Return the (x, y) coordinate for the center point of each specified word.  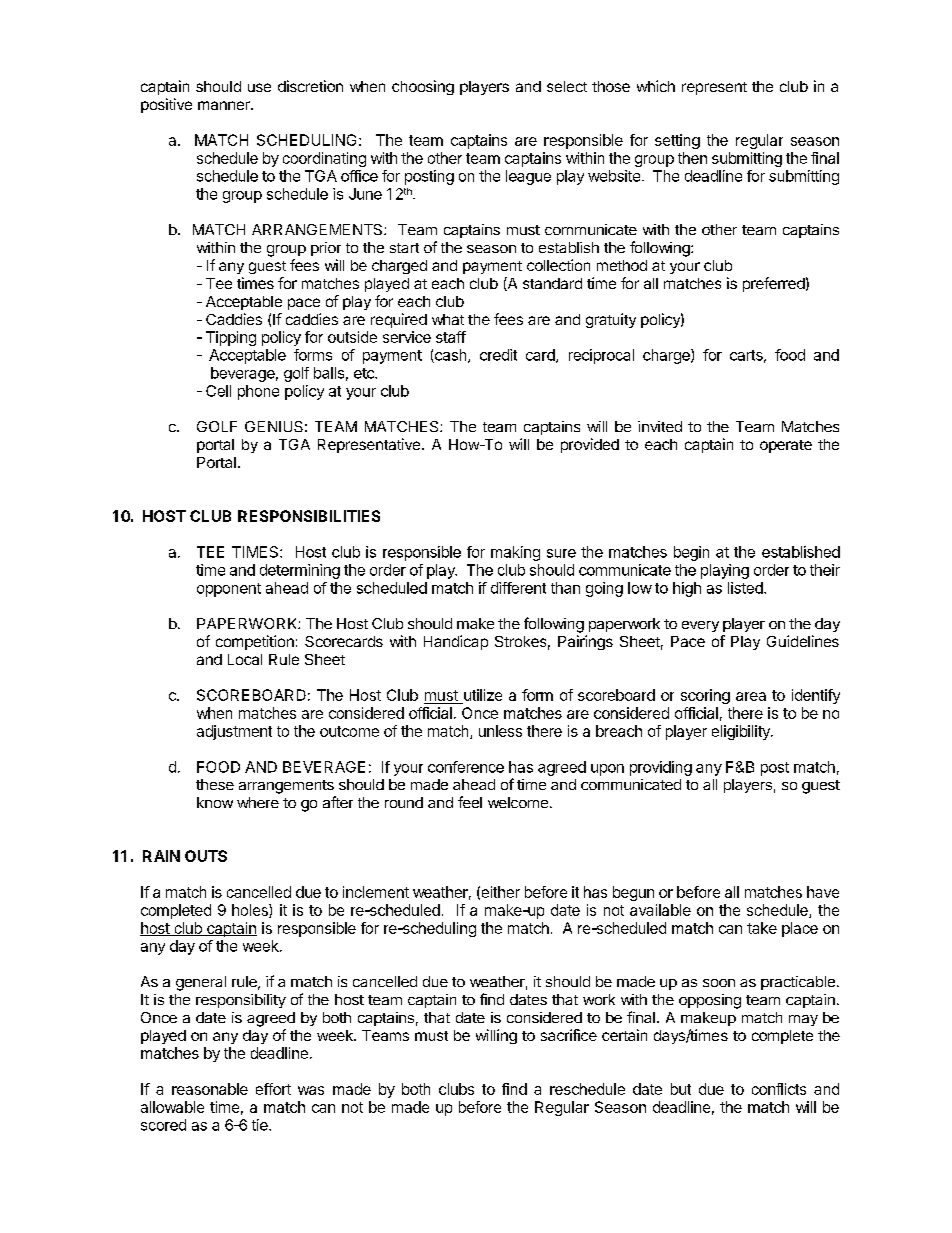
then (692, 158)
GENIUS (274, 426)
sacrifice (569, 1035)
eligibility (742, 732)
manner (225, 105)
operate (786, 446)
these (215, 784)
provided (590, 445)
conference (466, 767)
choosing (423, 87)
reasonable (210, 1089)
